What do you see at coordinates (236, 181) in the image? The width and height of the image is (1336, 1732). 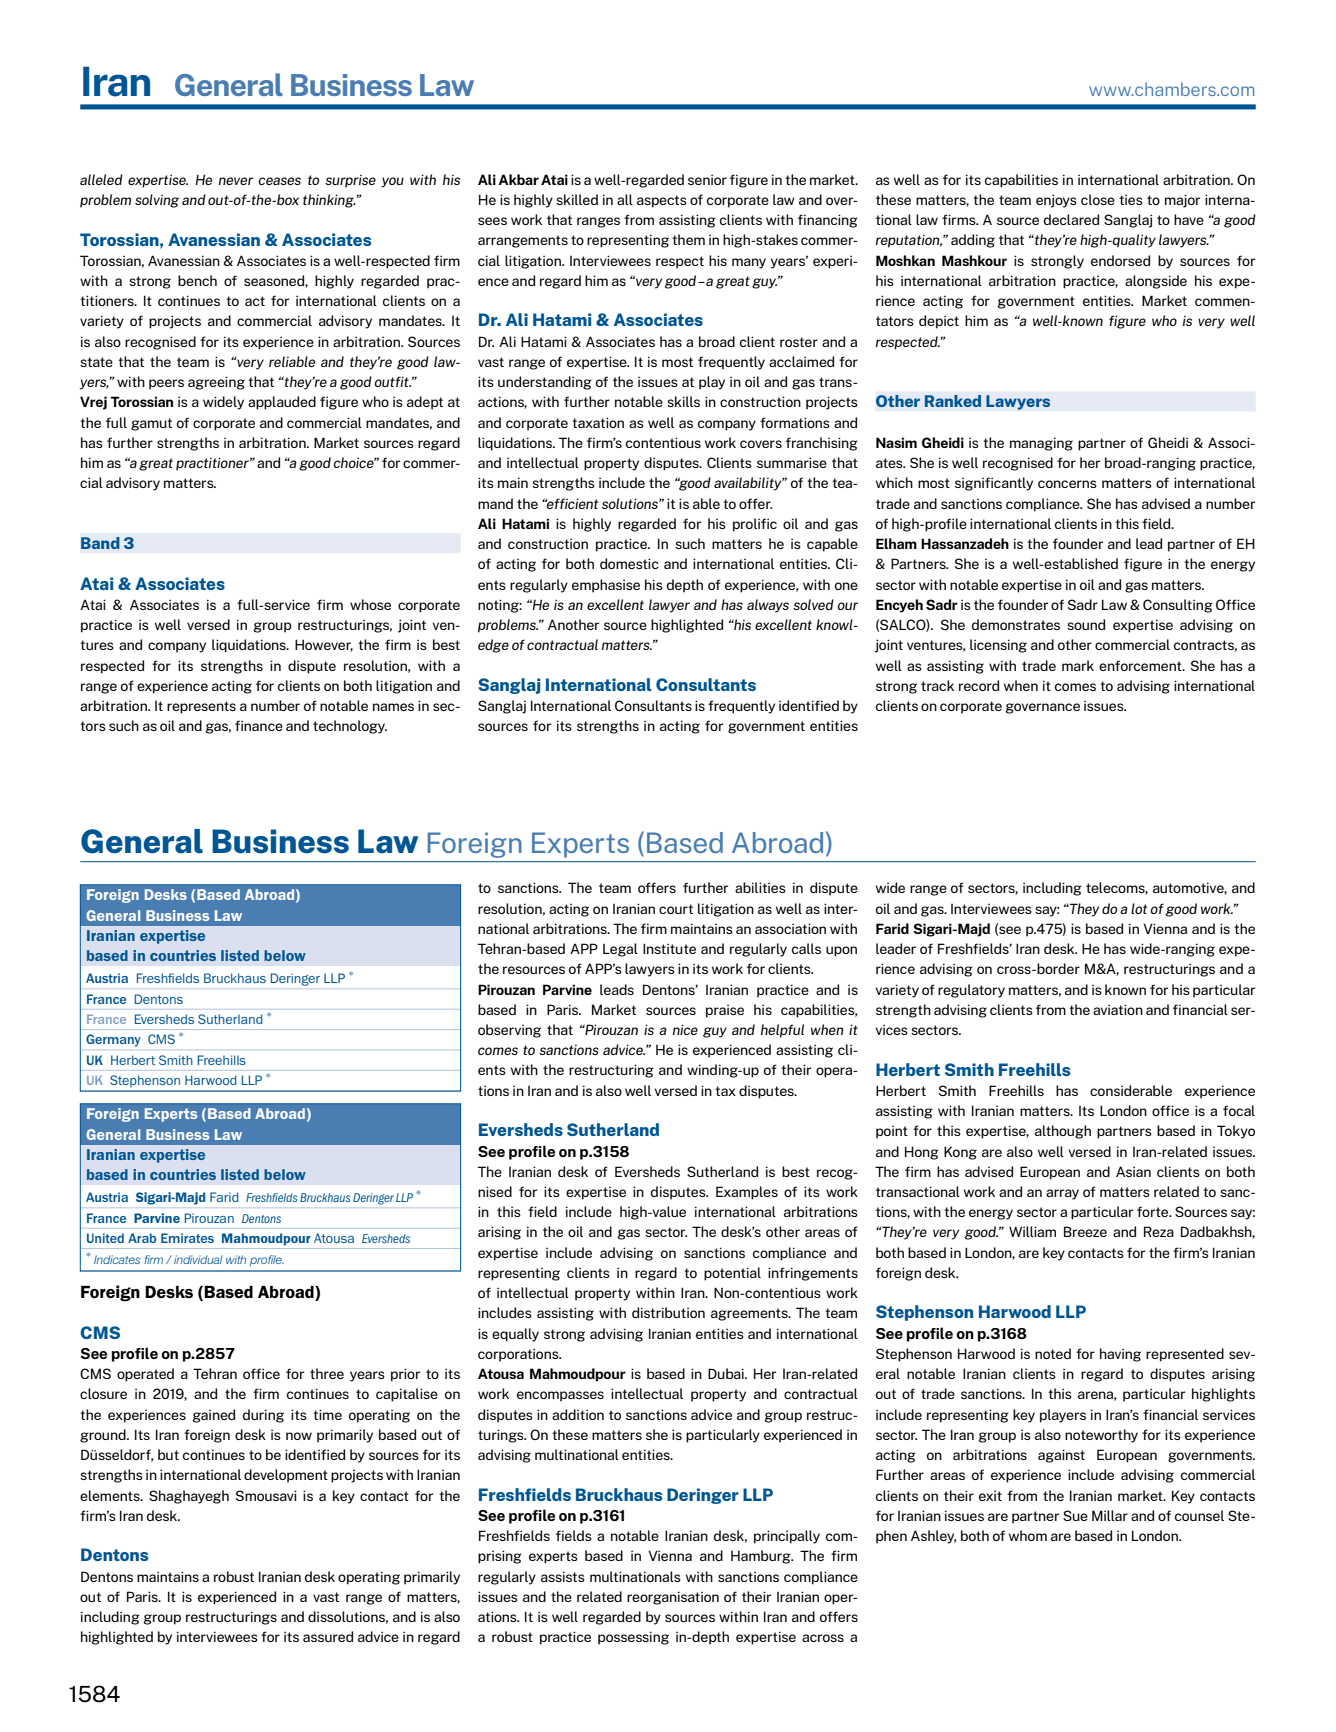 I see `never` at bounding box center [236, 181].
